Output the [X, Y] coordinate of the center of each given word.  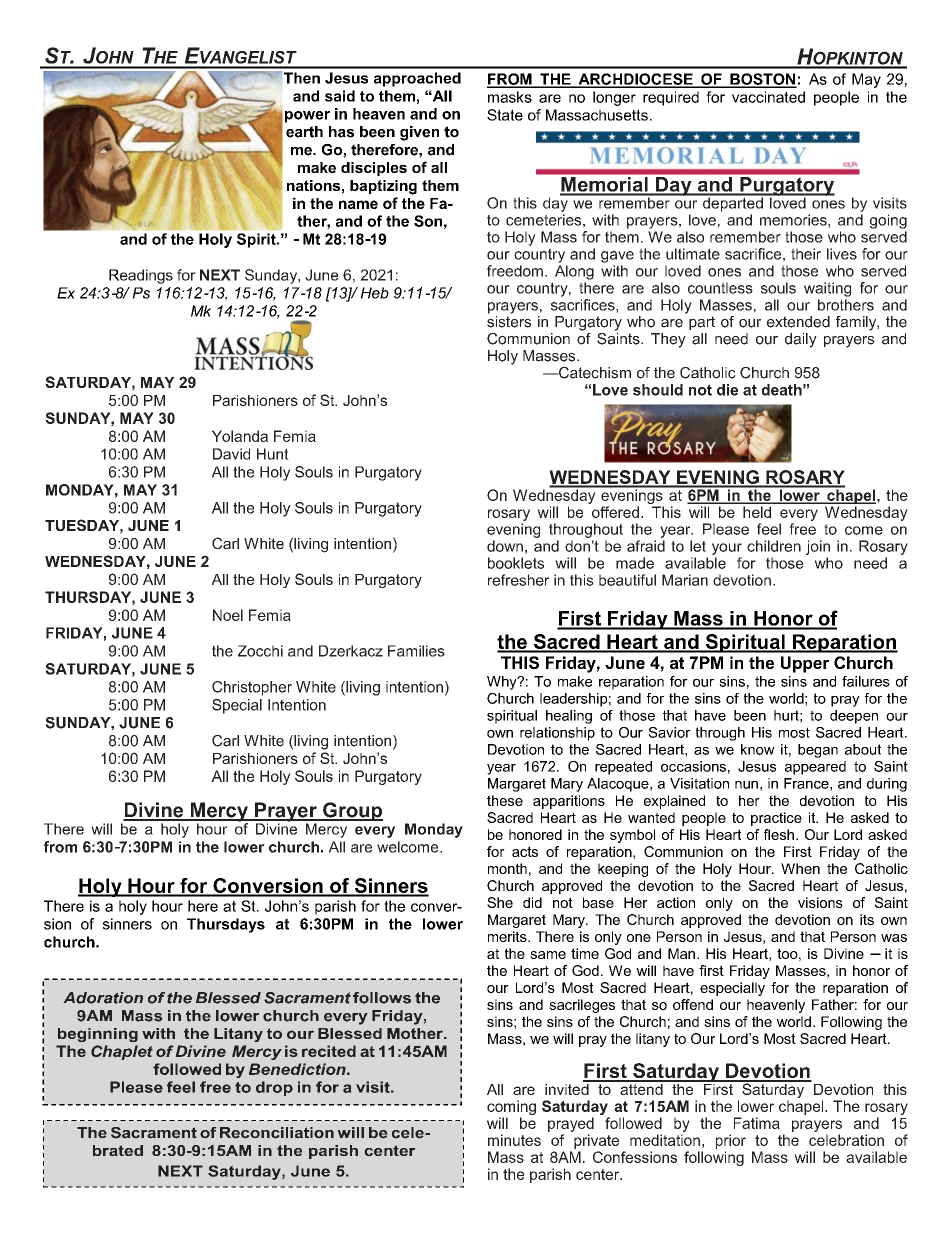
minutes [514, 1140]
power [307, 117]
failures [866, 681]
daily [801, 340]
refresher [518, 580]
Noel [228, 615]
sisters [509, 320]
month [507, 868]
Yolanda [240, 436]
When [800, 868]
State [505, 115]
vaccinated [768, 97]
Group [352, 811]
